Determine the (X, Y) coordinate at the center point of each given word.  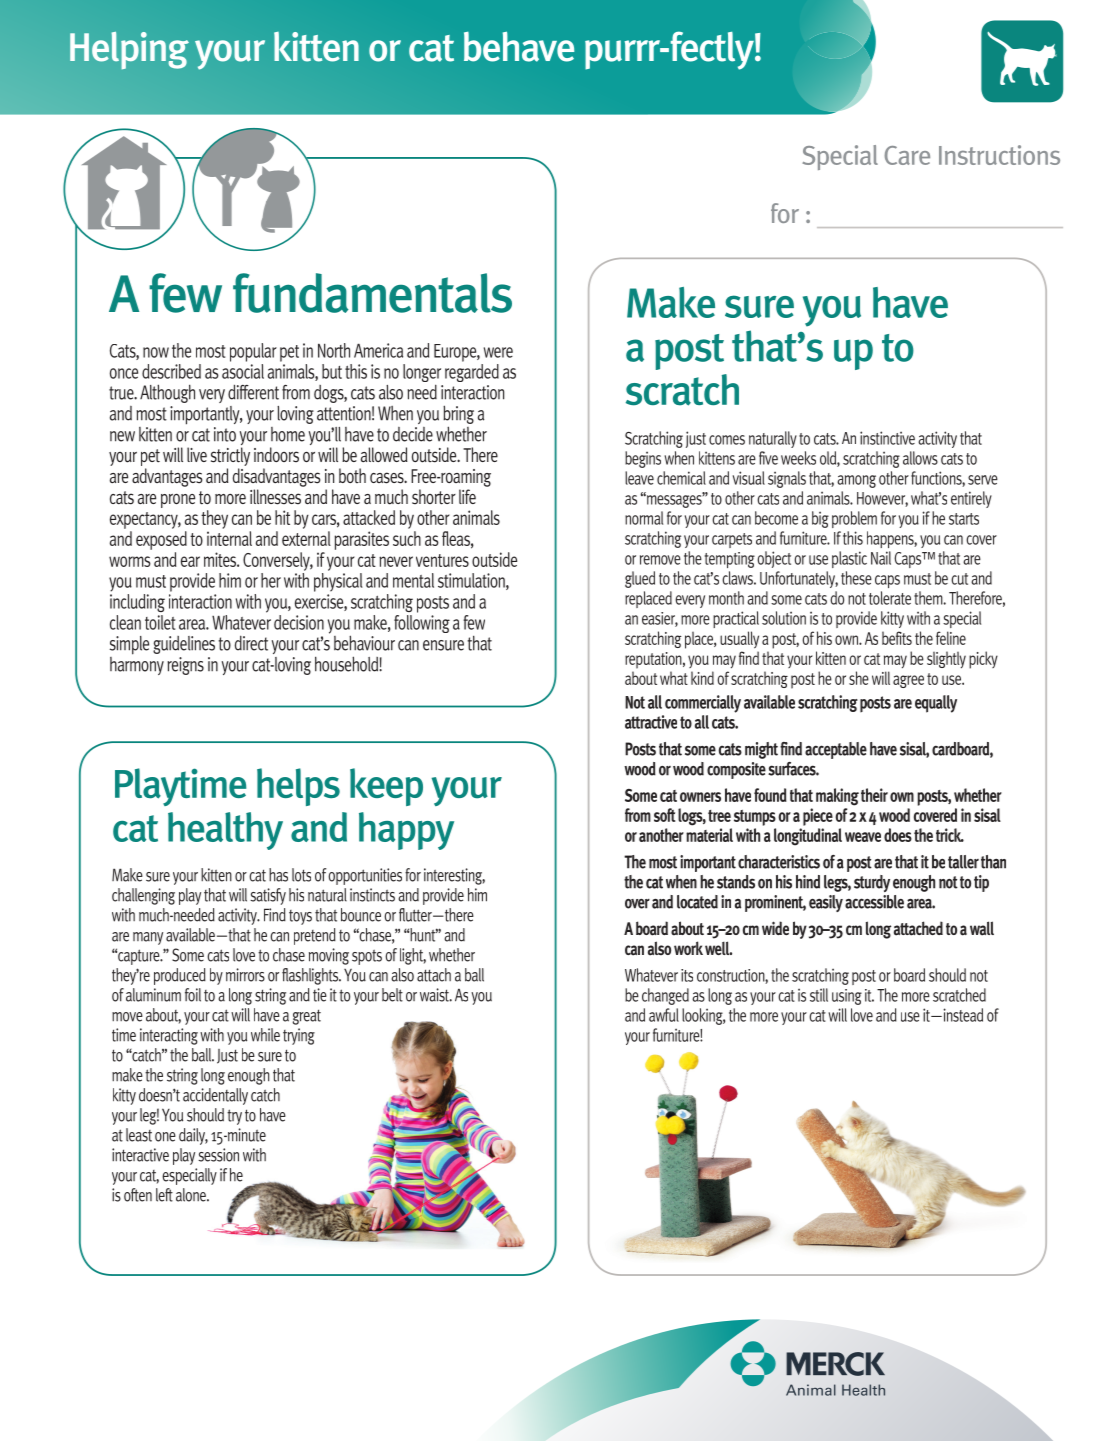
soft (664, 815)
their (874, 795)
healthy (225, 831)
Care (907, 155)
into (225, 434)
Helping (129, 50)
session (218, 1155)
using (847, 997)
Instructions (999, 155)
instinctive (887, 438)
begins (643, 459)
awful (664, 1015)
